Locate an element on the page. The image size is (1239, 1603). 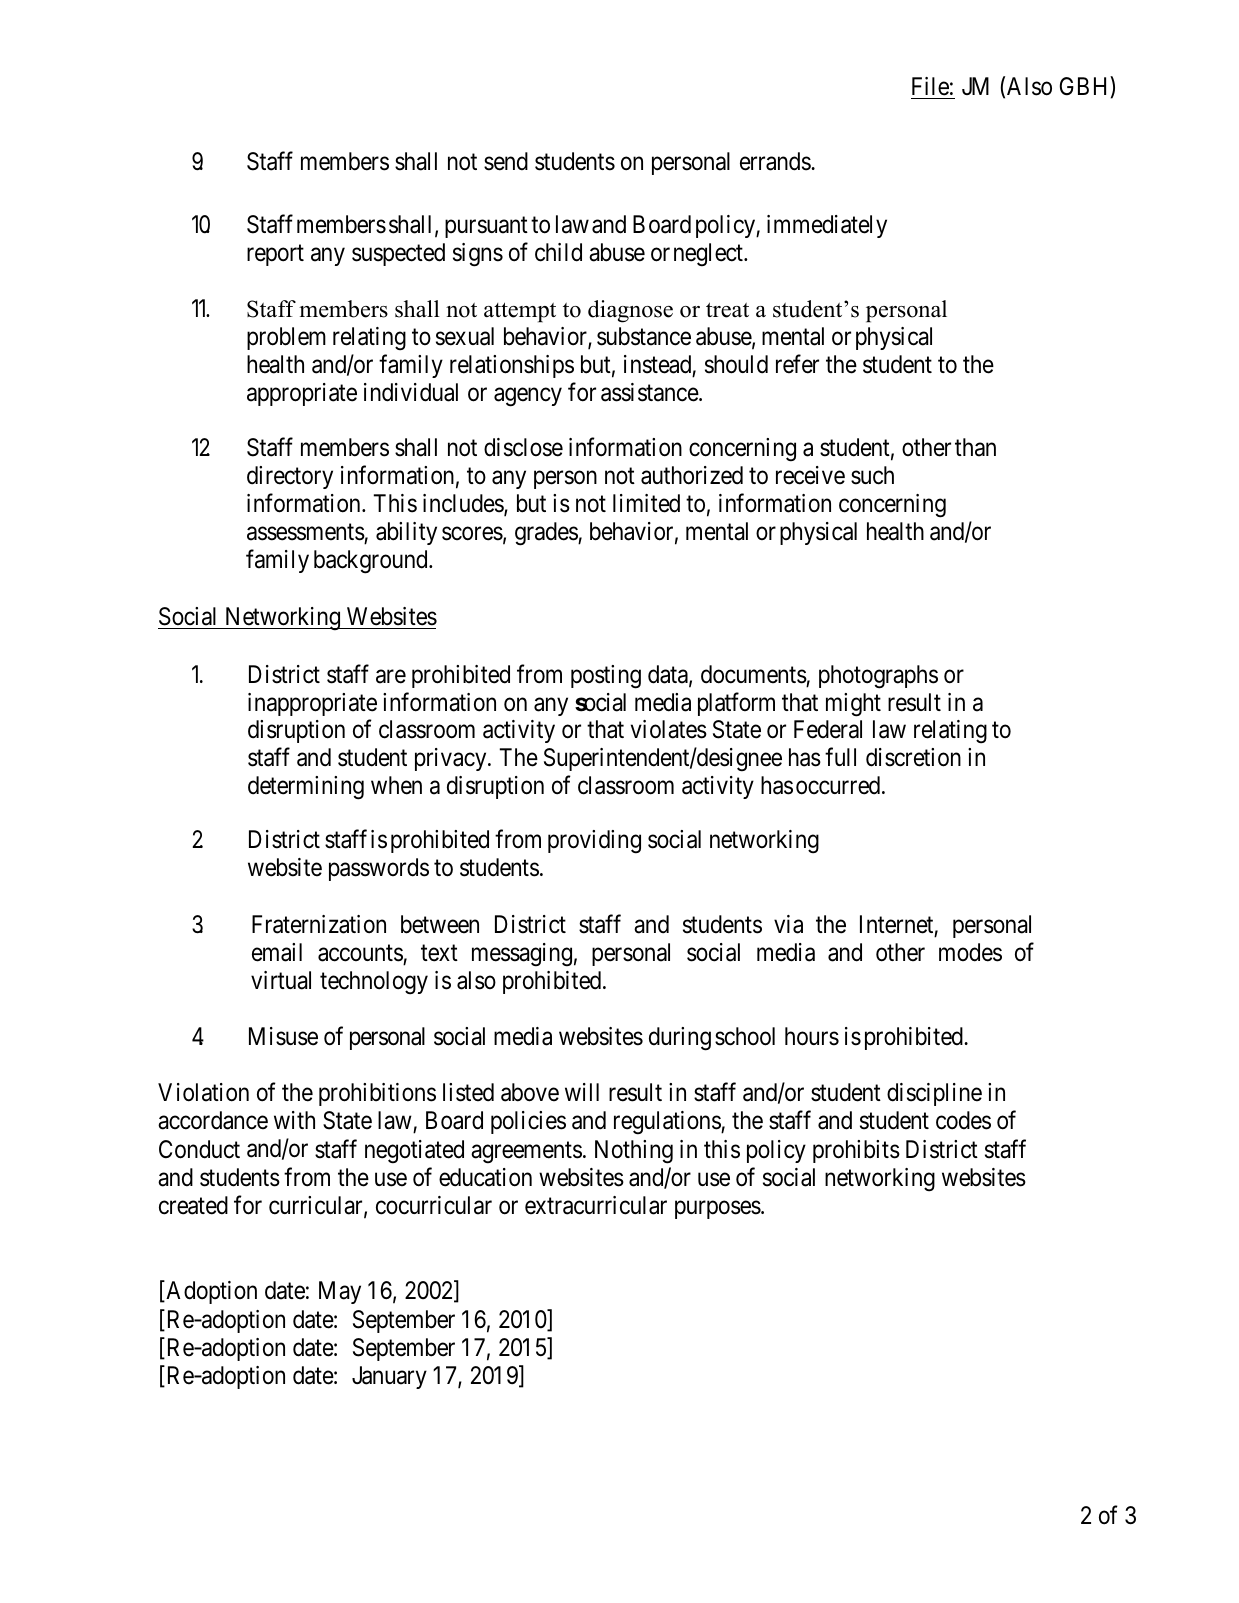
send is located at coordinates (506, 161).
